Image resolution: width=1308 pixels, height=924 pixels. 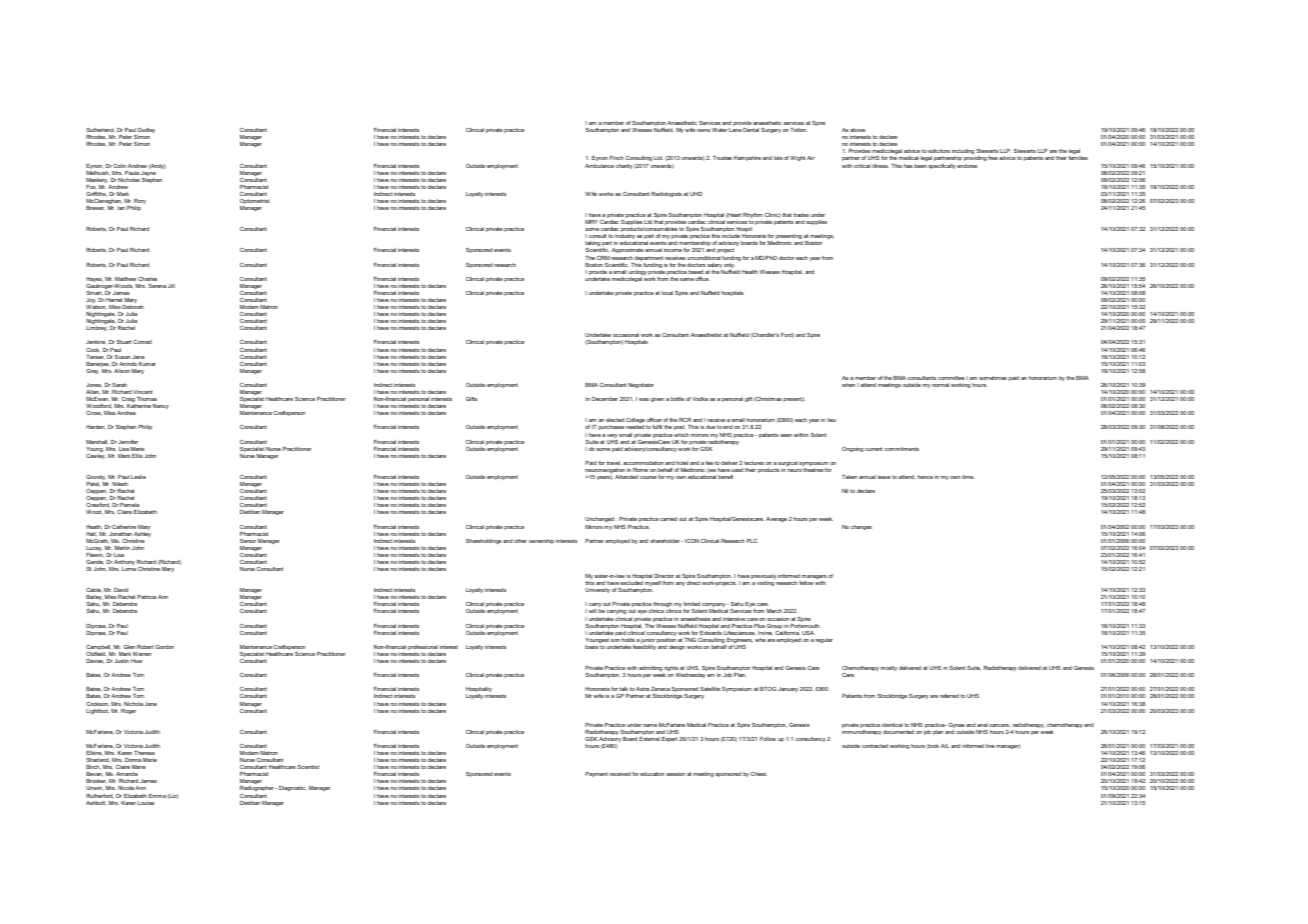 I want to click on Emma, so click(x=157, y=796).
